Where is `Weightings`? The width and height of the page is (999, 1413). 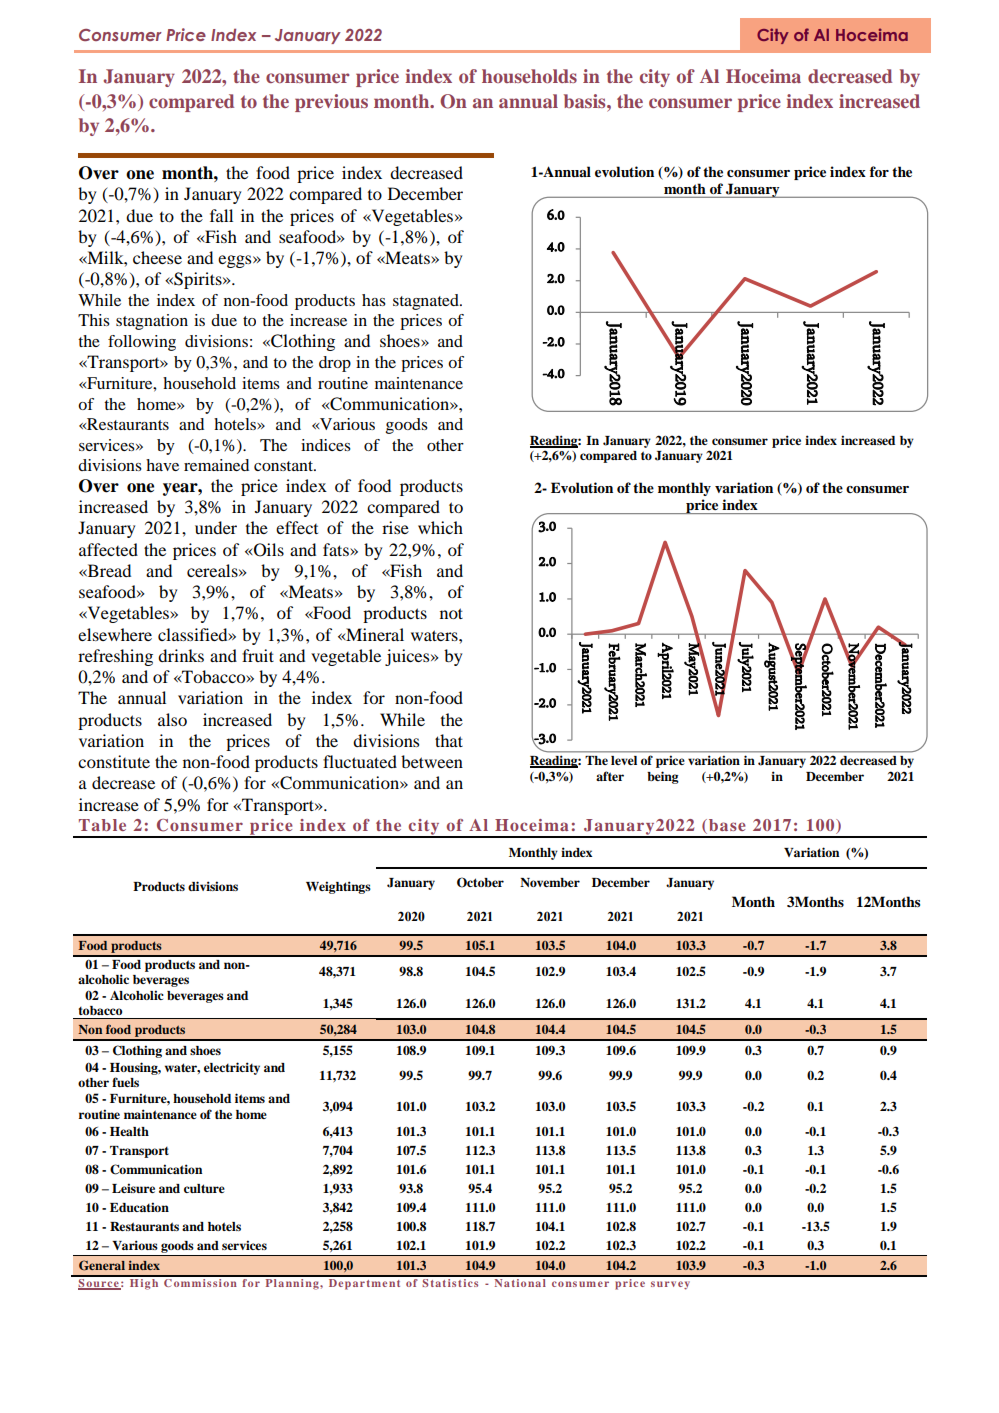
Weightings is located at coordinates (338, 887).
